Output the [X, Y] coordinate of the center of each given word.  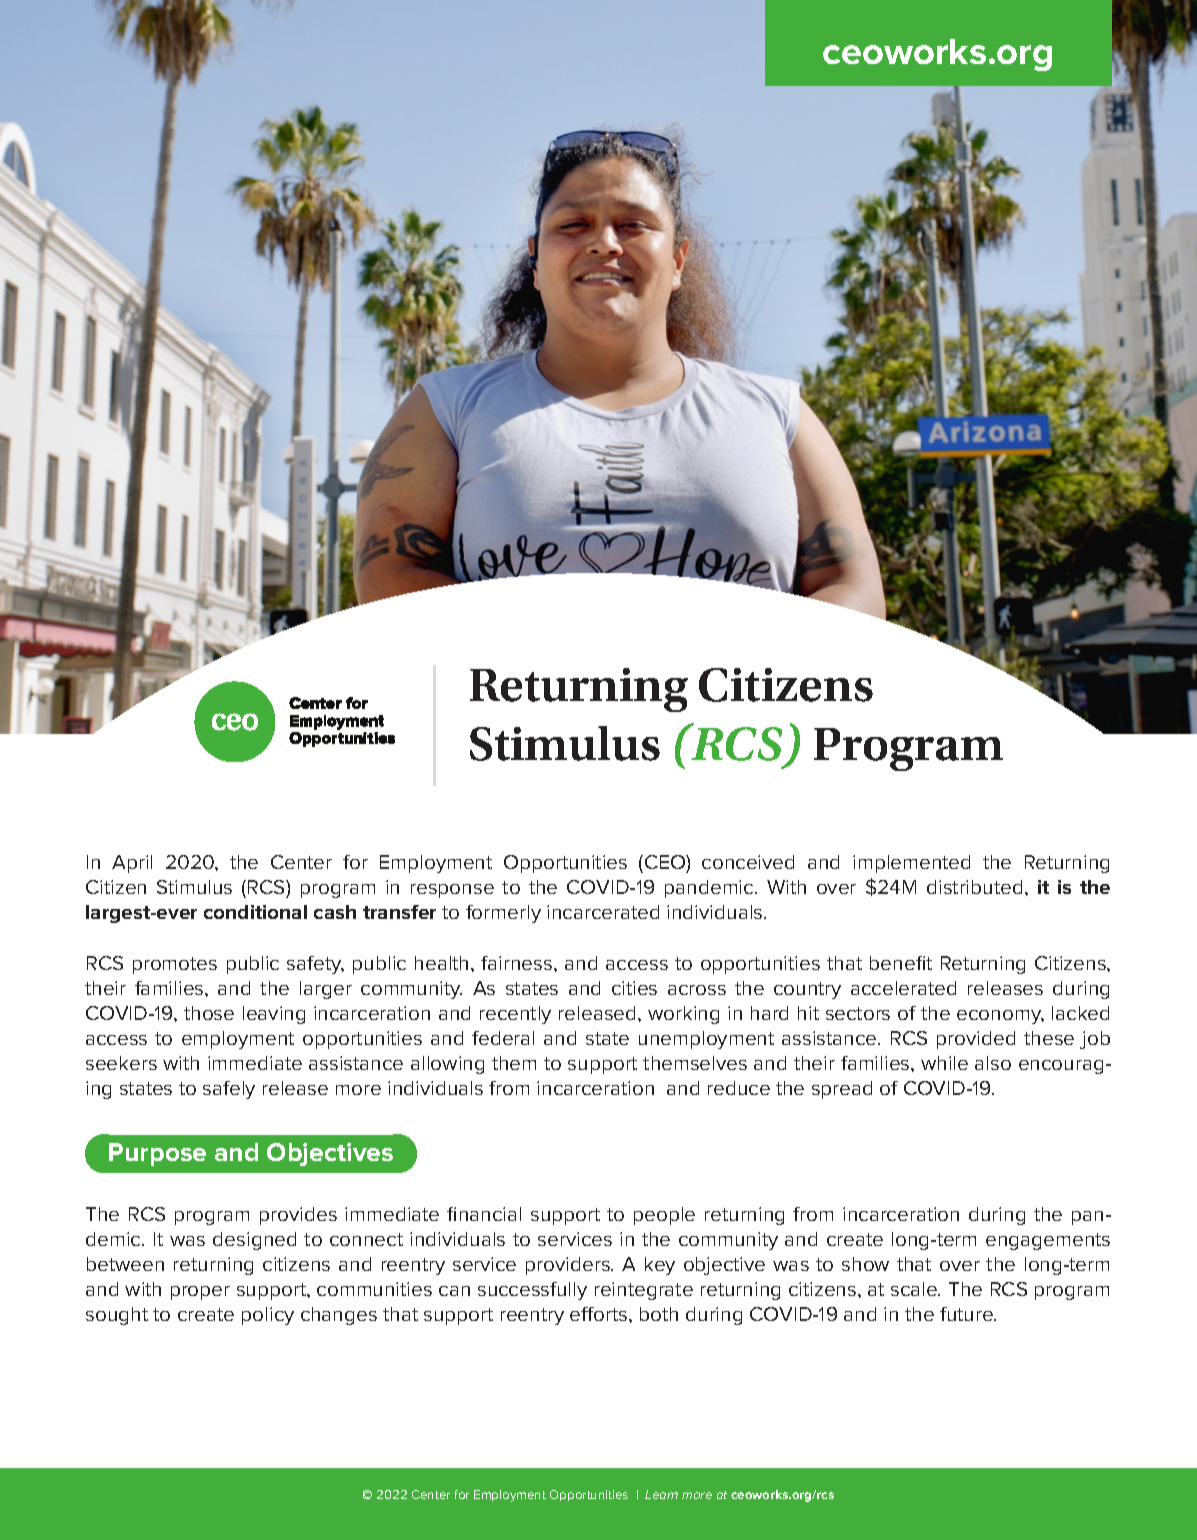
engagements [1048, 1241]
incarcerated [603, 912]
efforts [600, 1314]
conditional [255, 912]
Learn [661, 1494]
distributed [974, 887]
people [664, 1216]
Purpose [157, 1154]
